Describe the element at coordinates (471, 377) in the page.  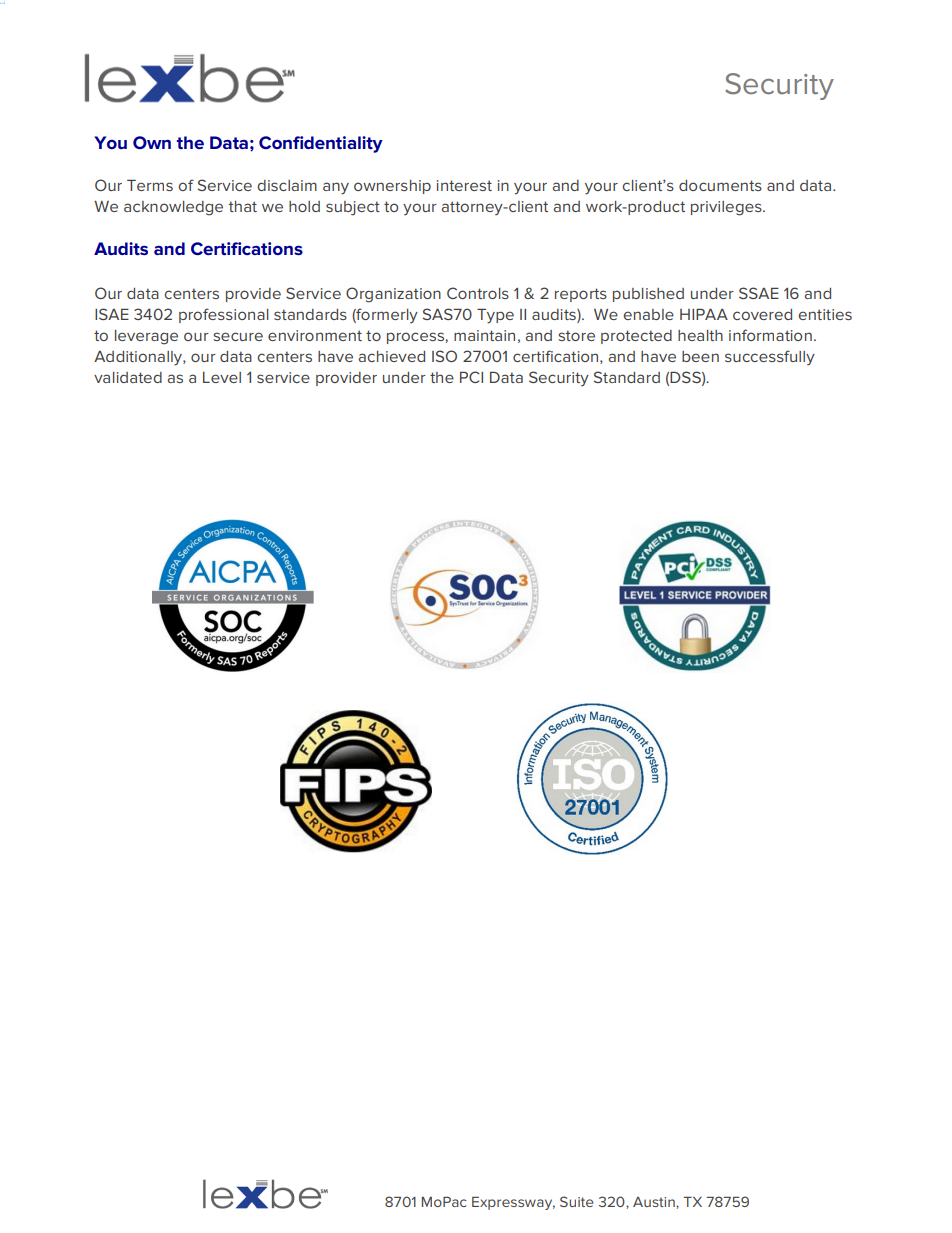
I see `PCI` at that location.
